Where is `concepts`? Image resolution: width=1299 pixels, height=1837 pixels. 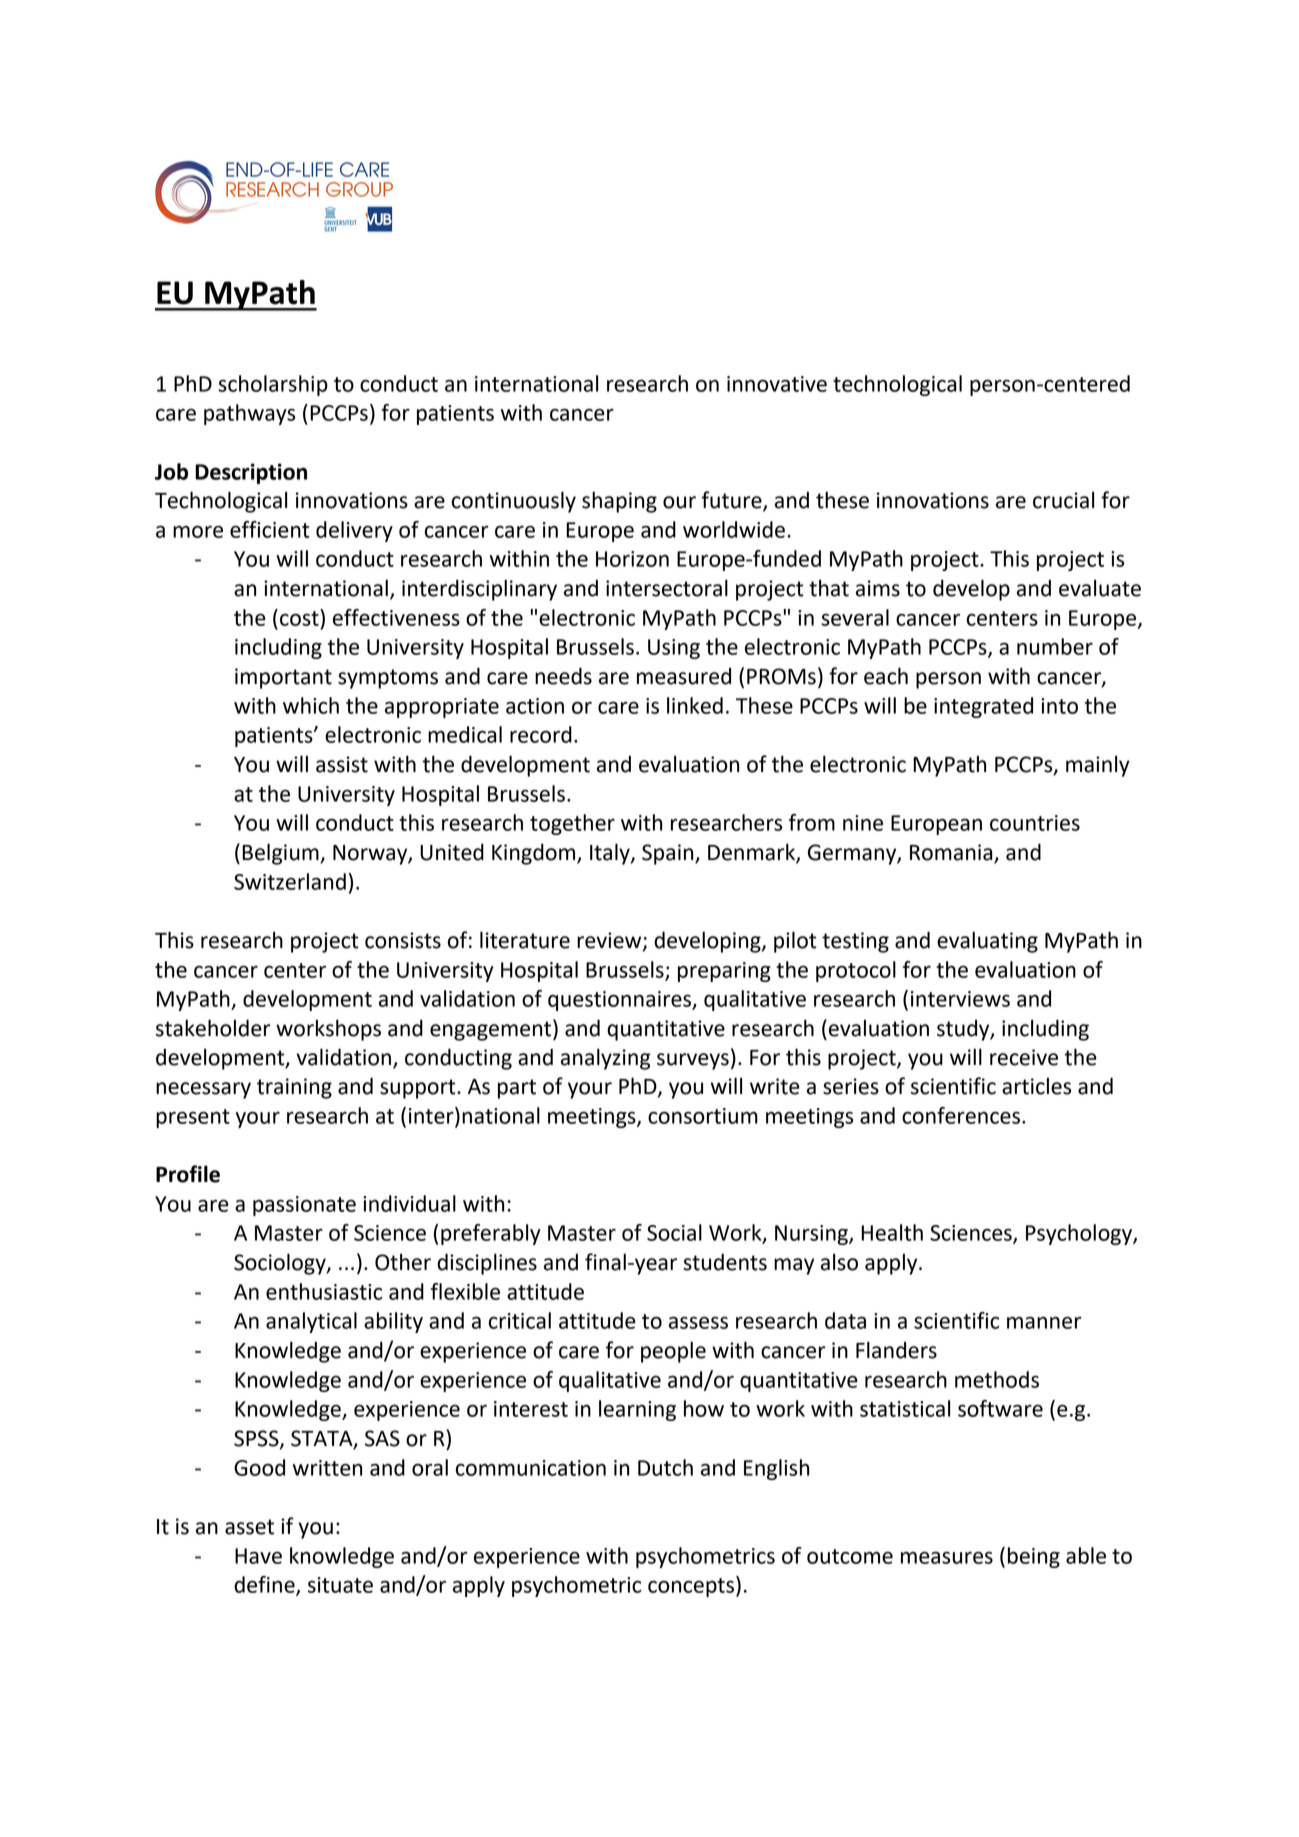
concepts is located at coordinates (691, 1587).
